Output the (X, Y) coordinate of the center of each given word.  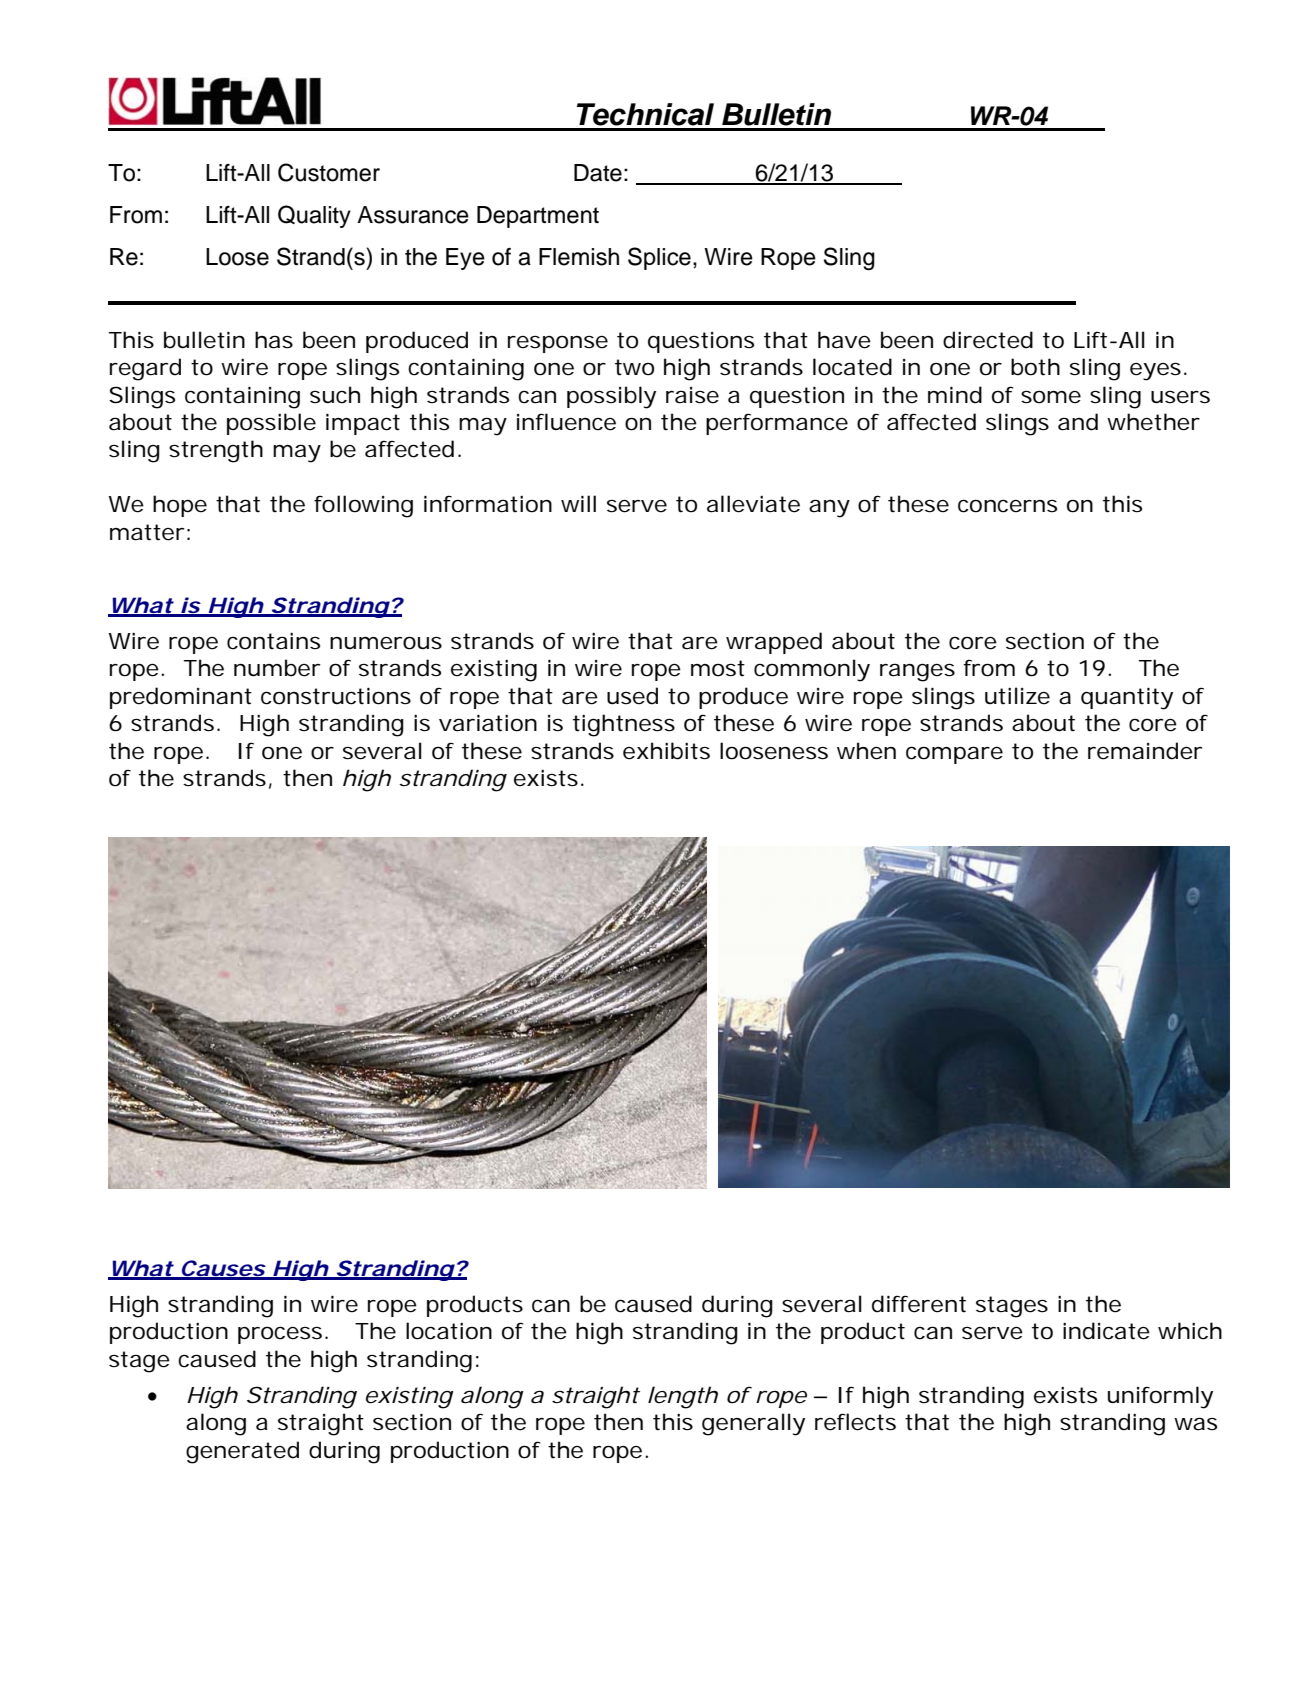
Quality (314, 216)
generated (242, 1452)
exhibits (666, 751)
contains (273, 641)
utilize (1017, 696)
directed (988, 340)
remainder (1145, 751)
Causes (222, 1269)
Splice (659, 258)
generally (753, 1424)
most (718, 668)
